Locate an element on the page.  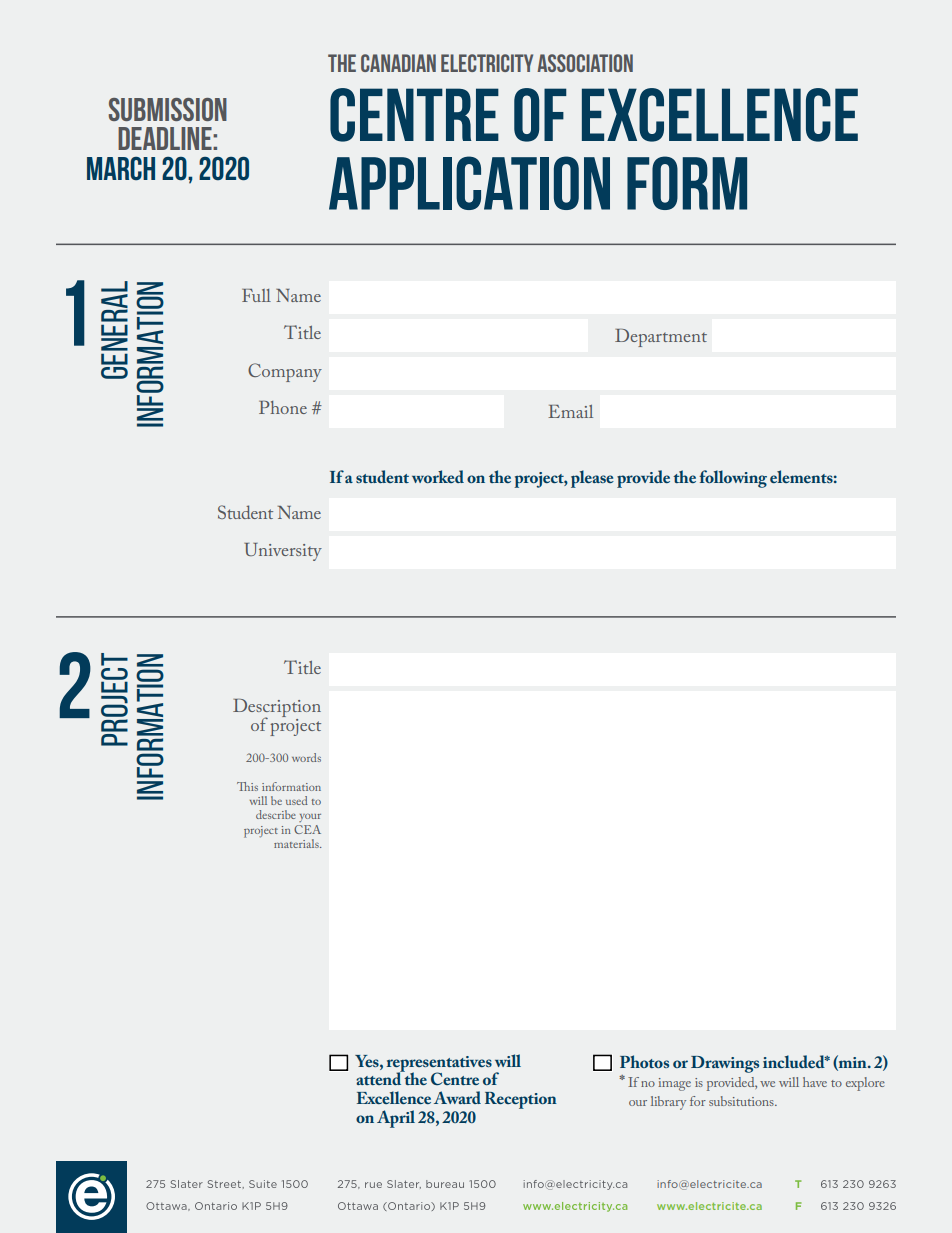
Drawings is located at coordinates (725, 1064).
